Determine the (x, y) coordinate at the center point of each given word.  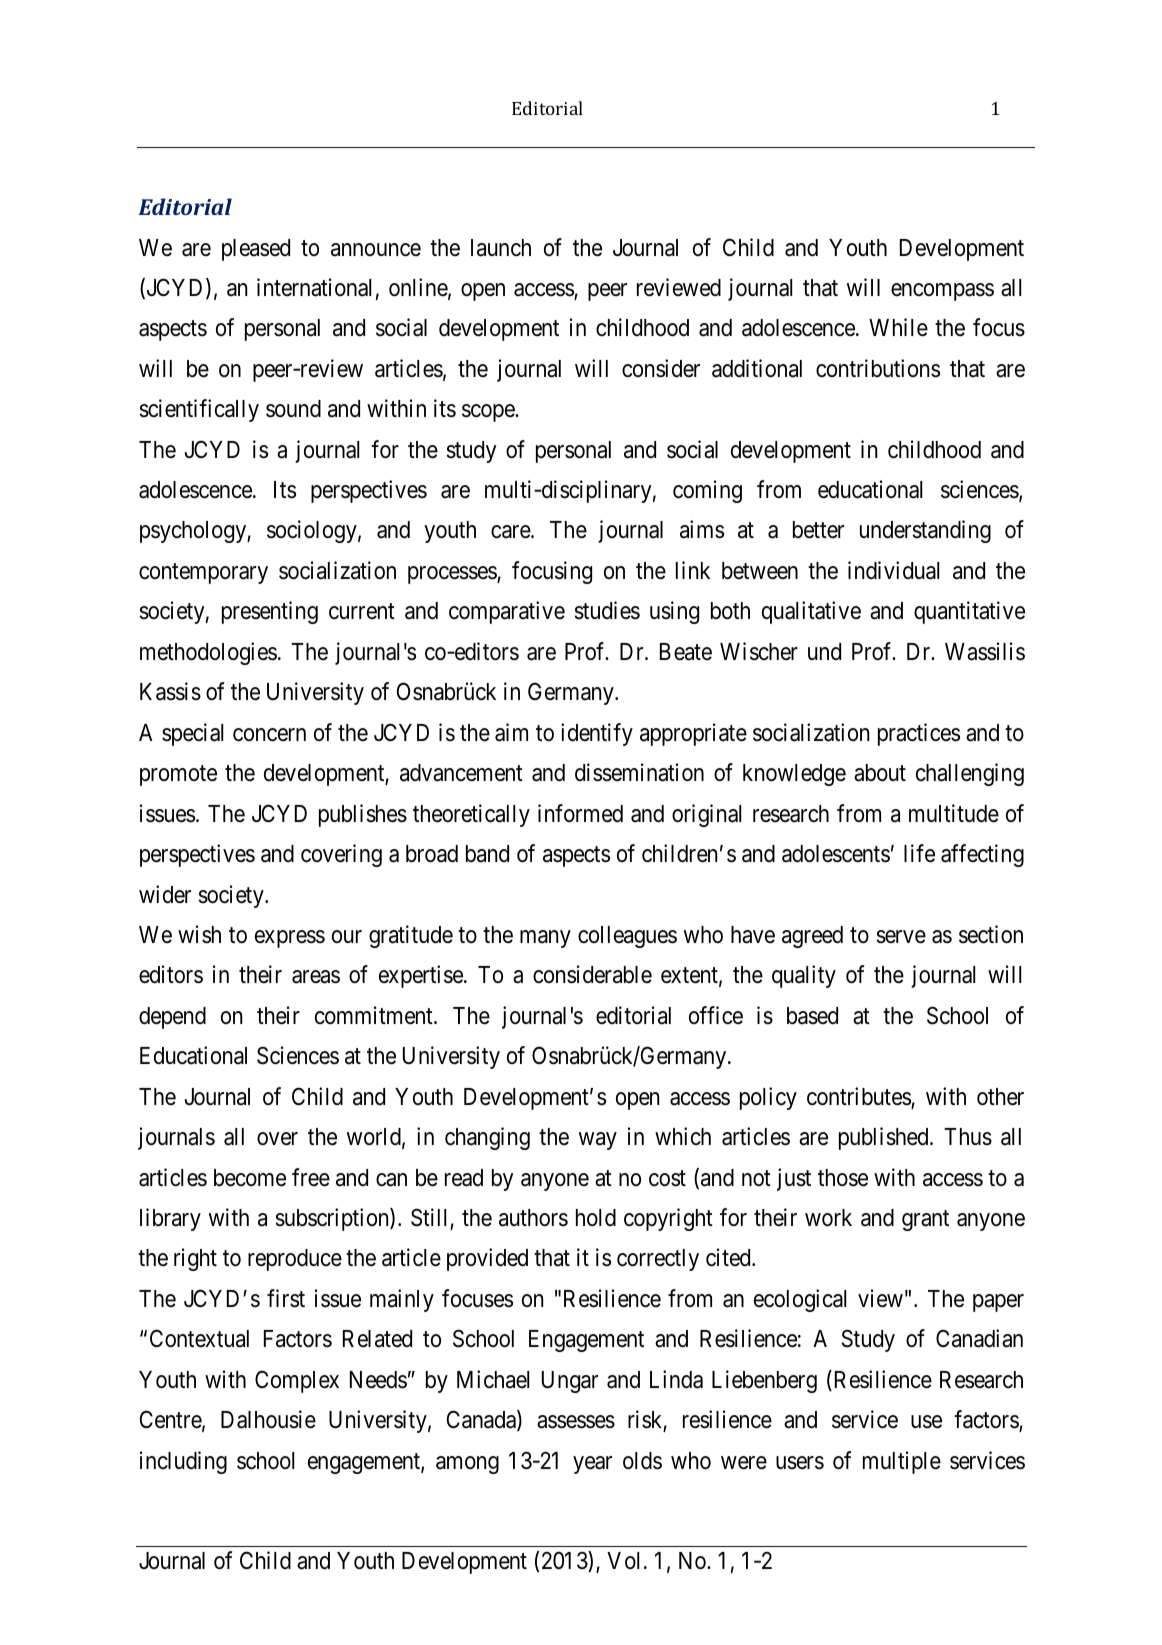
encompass (942, 292)
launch (501, 248)
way (598, 1141)
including (183, 1462)
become (250, 1178)
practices (919, 734)
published (885, 1138)
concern (269, 735)
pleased (256, 250)
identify (597, 734)
